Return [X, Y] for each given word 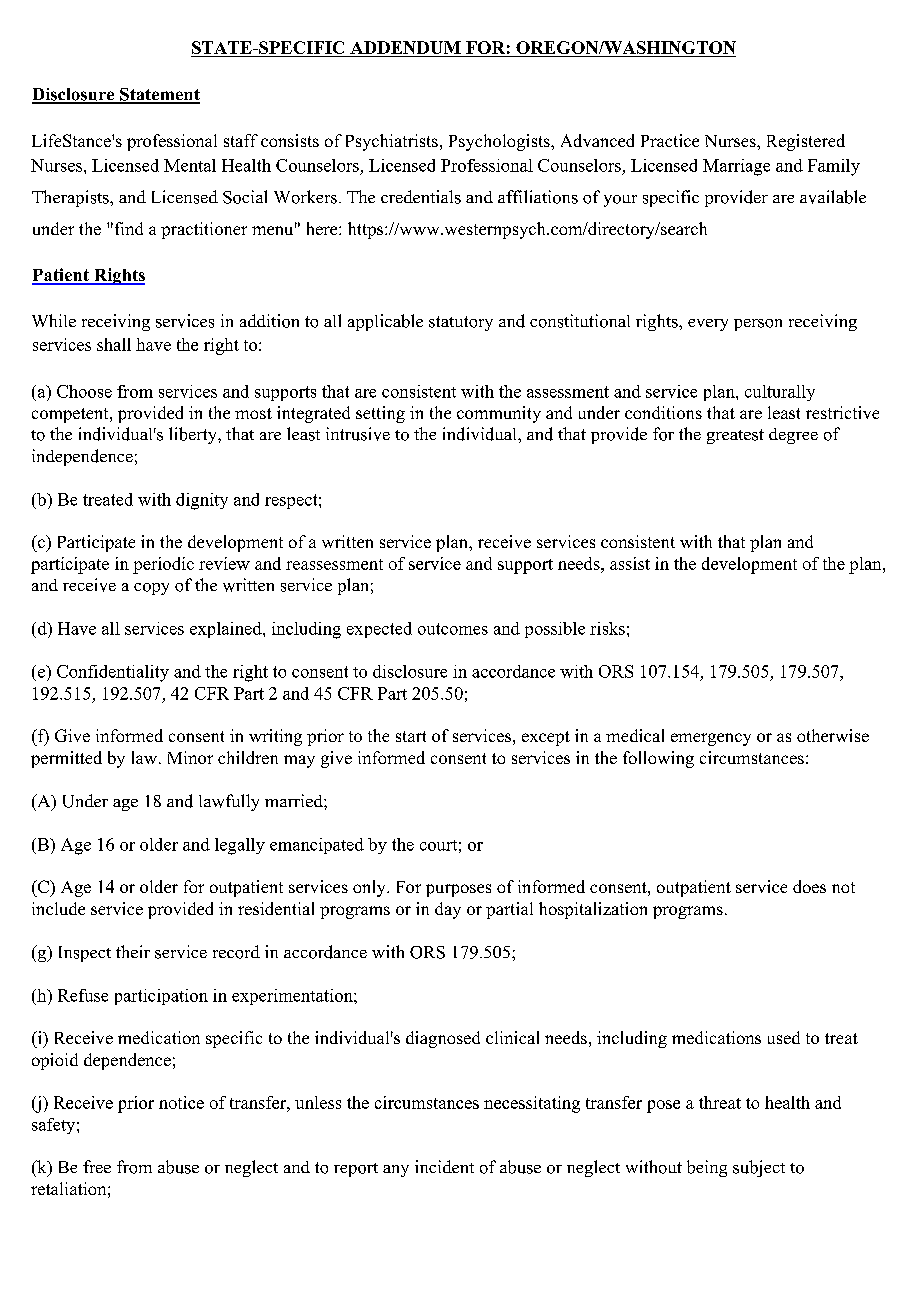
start [411, 736]
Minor [190, 757]
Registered [806, 142]
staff [241, 140]
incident [444, 1166]
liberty [194, 435]
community [499, 414]
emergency [711, 739]
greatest [735, 436]
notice [181, 1102]
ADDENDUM [405, 47]
